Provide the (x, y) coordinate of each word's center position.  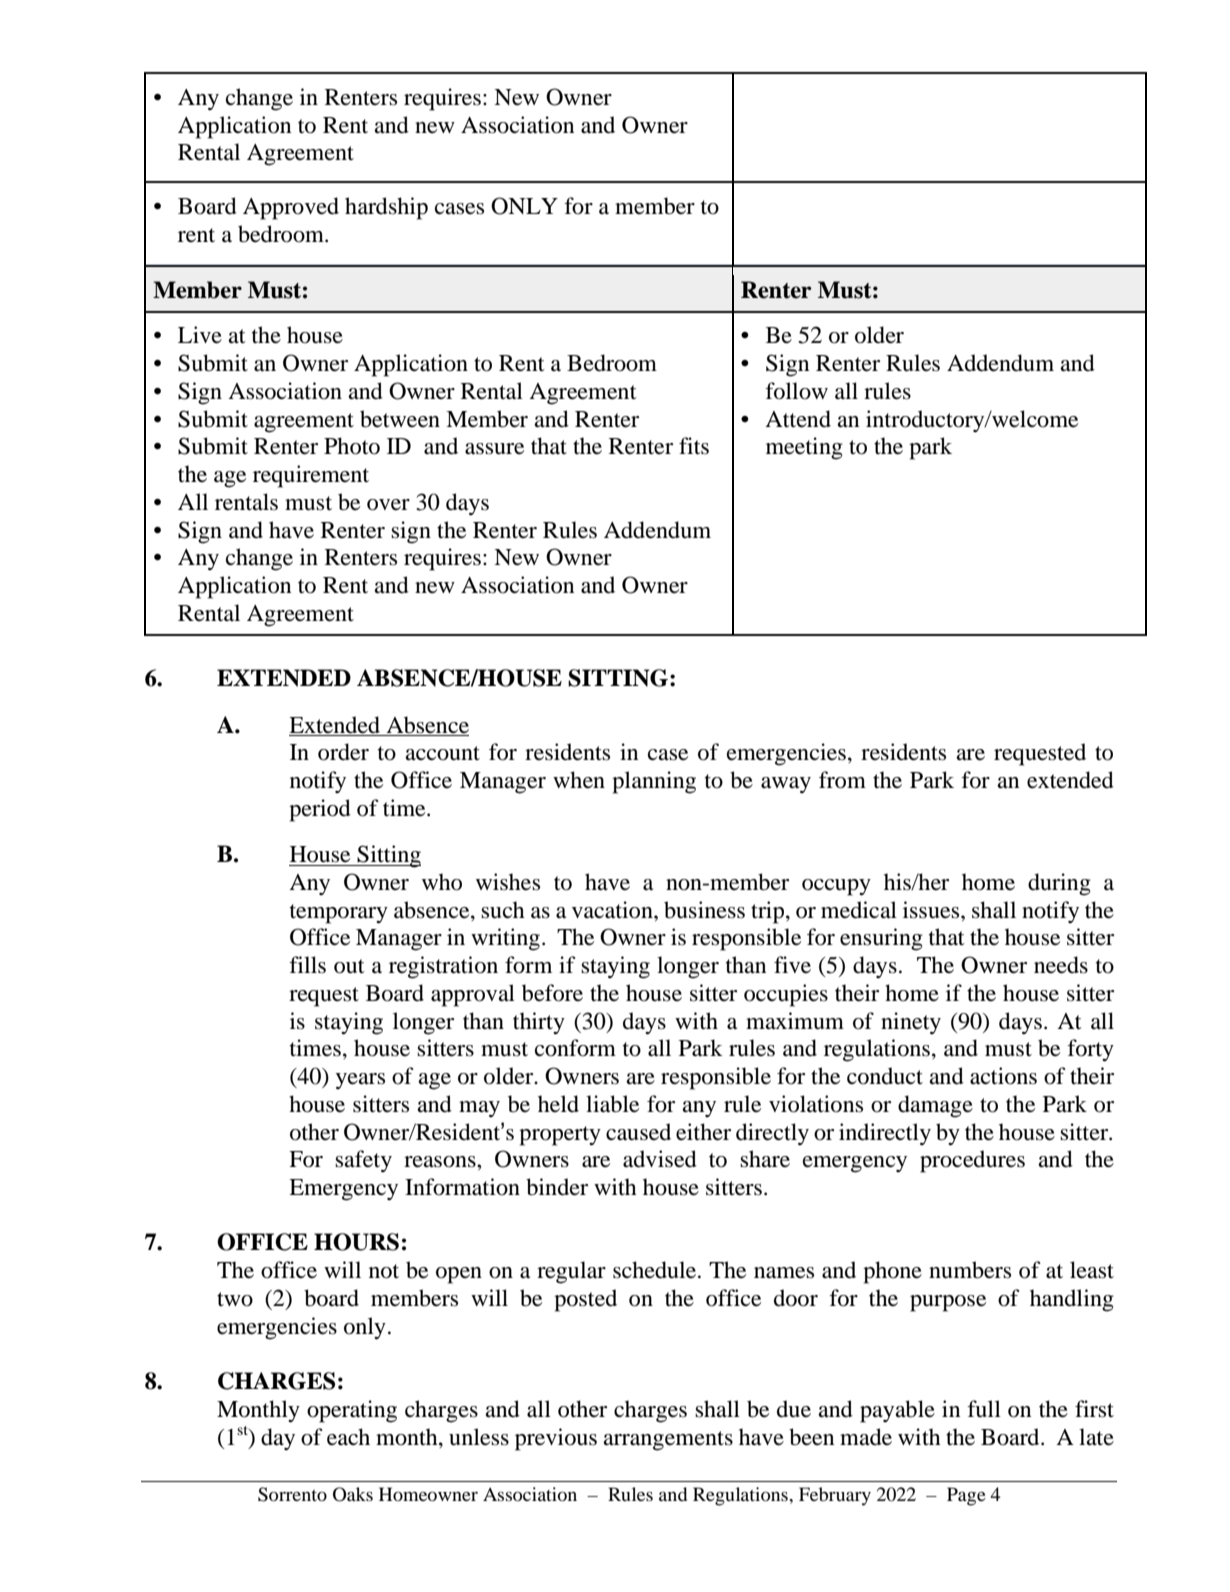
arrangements (668, 1441)
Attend (798, 419)
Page (966, 1496)
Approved (291, 208)
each (348, 1437)
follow (796, 391)
